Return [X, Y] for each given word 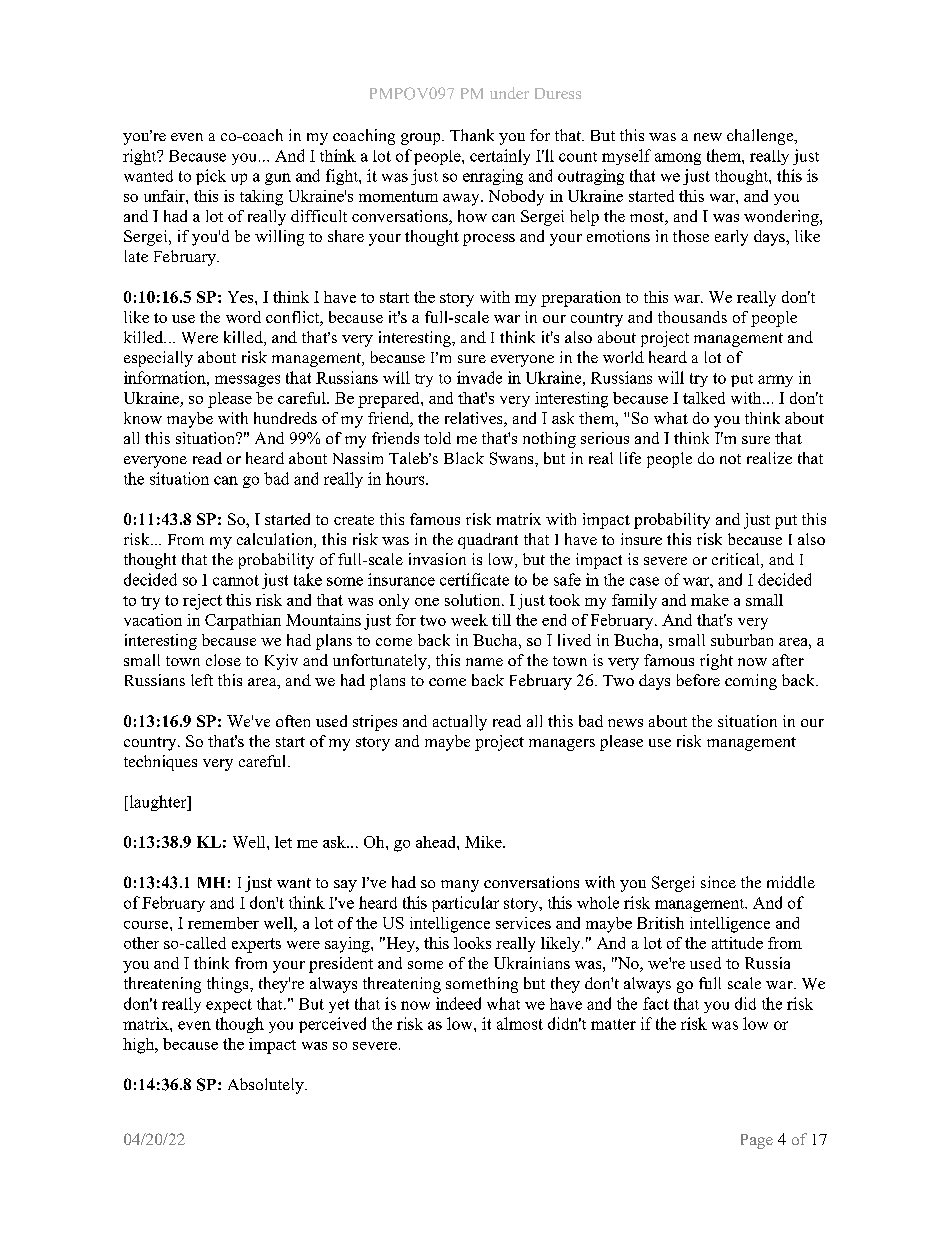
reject [202, 602]
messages [247, 381]
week [469, 620]
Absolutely [267, 1086]
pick [211, 177]
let [283, 842]
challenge [761, 137]
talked [704, 398]
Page [757, 1141]
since [718, 882]
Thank [472, 135]
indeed [458, 1003]
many [460, 886]
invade [479, 377]
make [710, 600]
